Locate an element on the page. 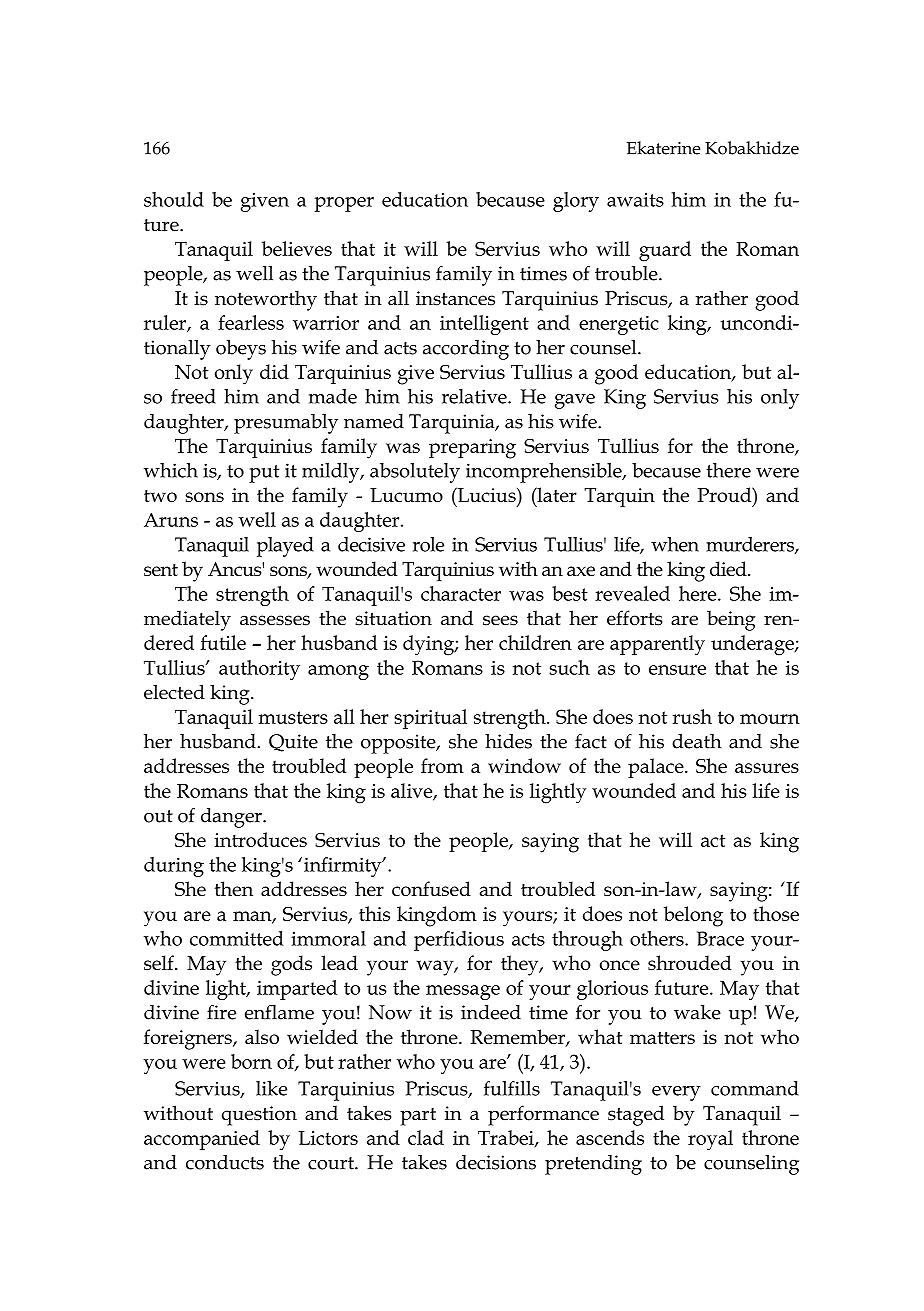  Proud is located at coordinates (726, 496).
